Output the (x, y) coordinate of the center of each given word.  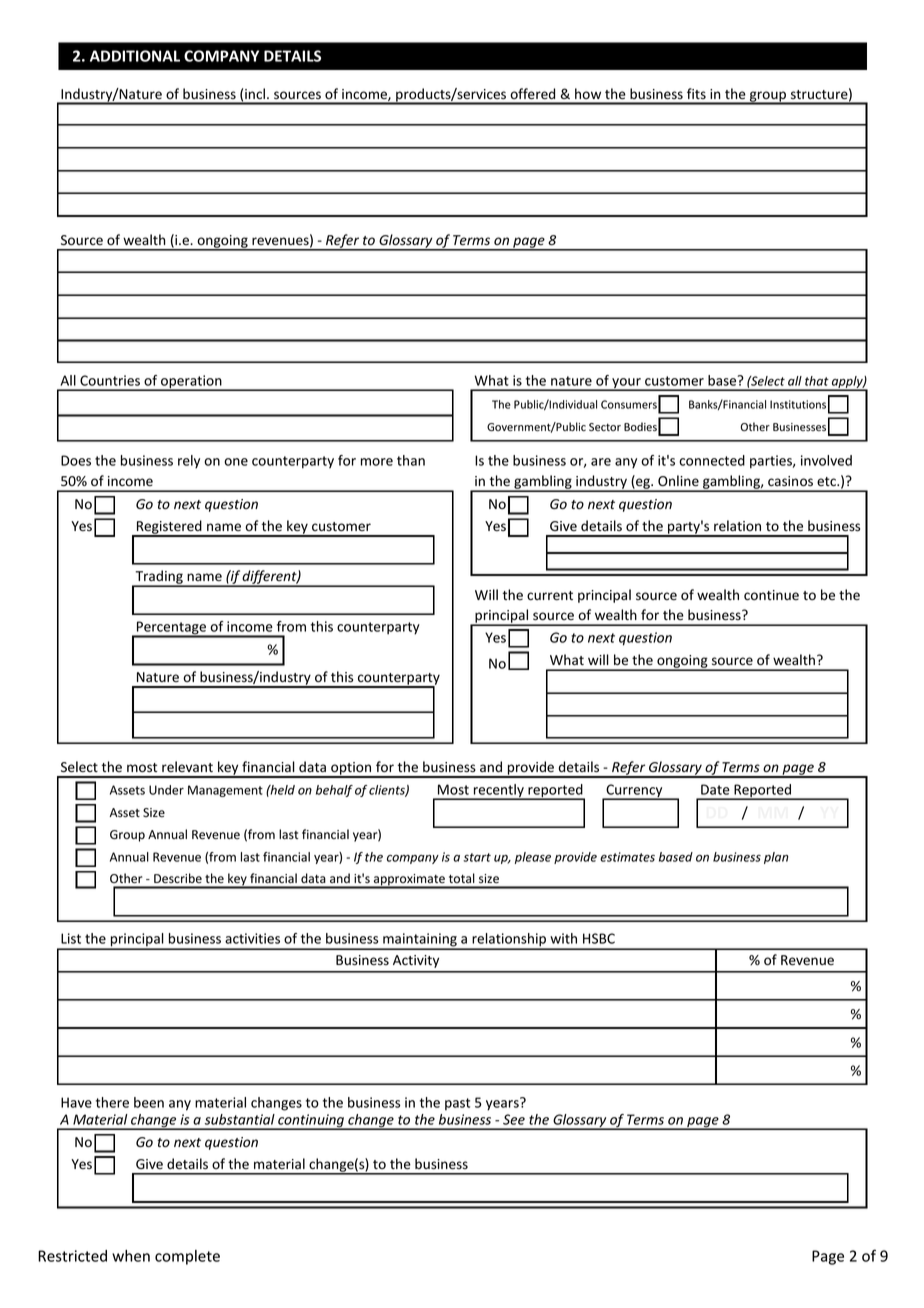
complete (187, 1257)
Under (166, 790)
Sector (605, 427)
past (457, 1104)
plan (776, 858)
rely (189, 462)
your (626, 384)
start (477, 857)
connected (712, 460)
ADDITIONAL (135, 56)
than (411, 460)
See (514, 1119)
